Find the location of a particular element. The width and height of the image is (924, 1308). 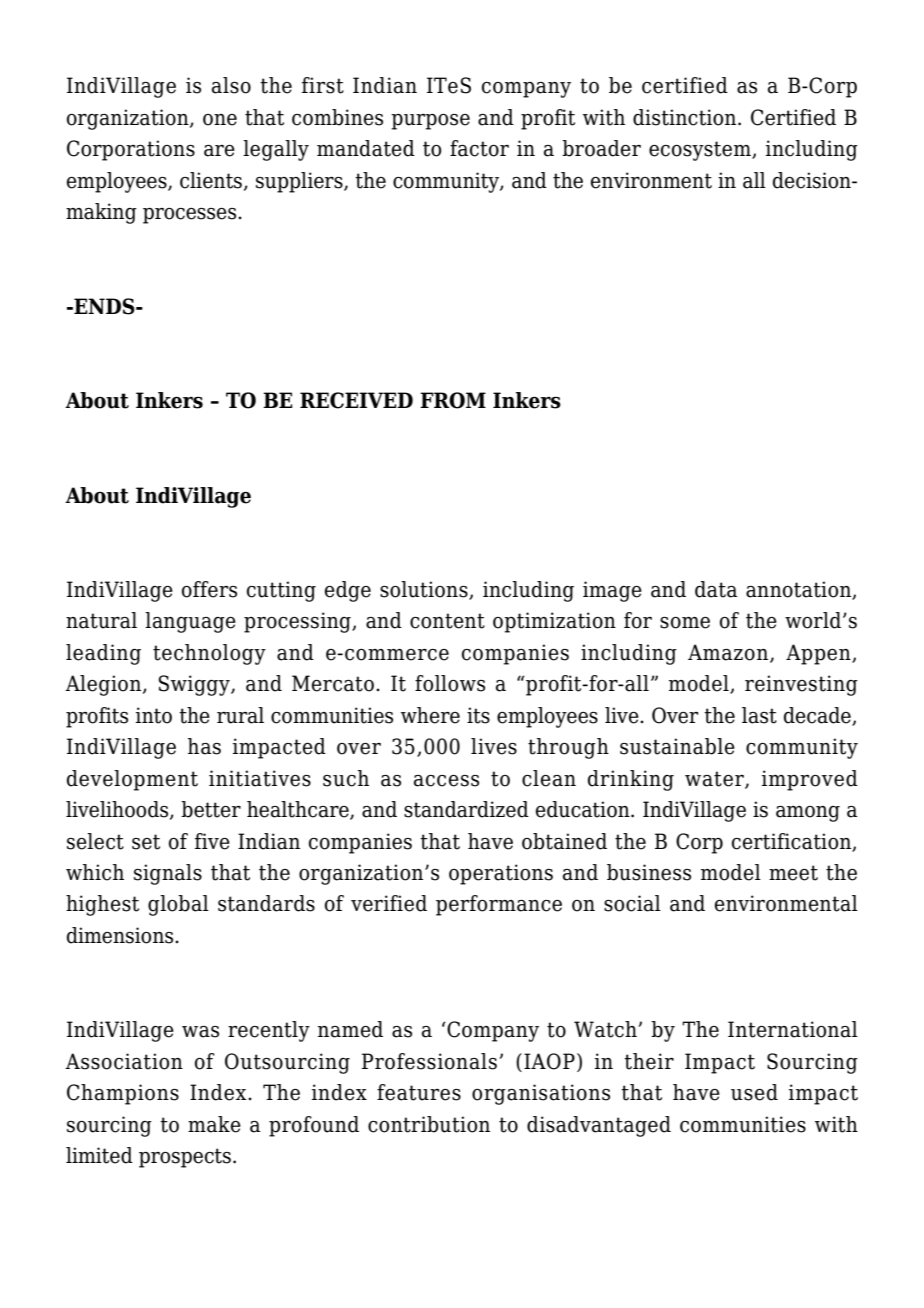

distinction is located at coordinates (686, 117).
